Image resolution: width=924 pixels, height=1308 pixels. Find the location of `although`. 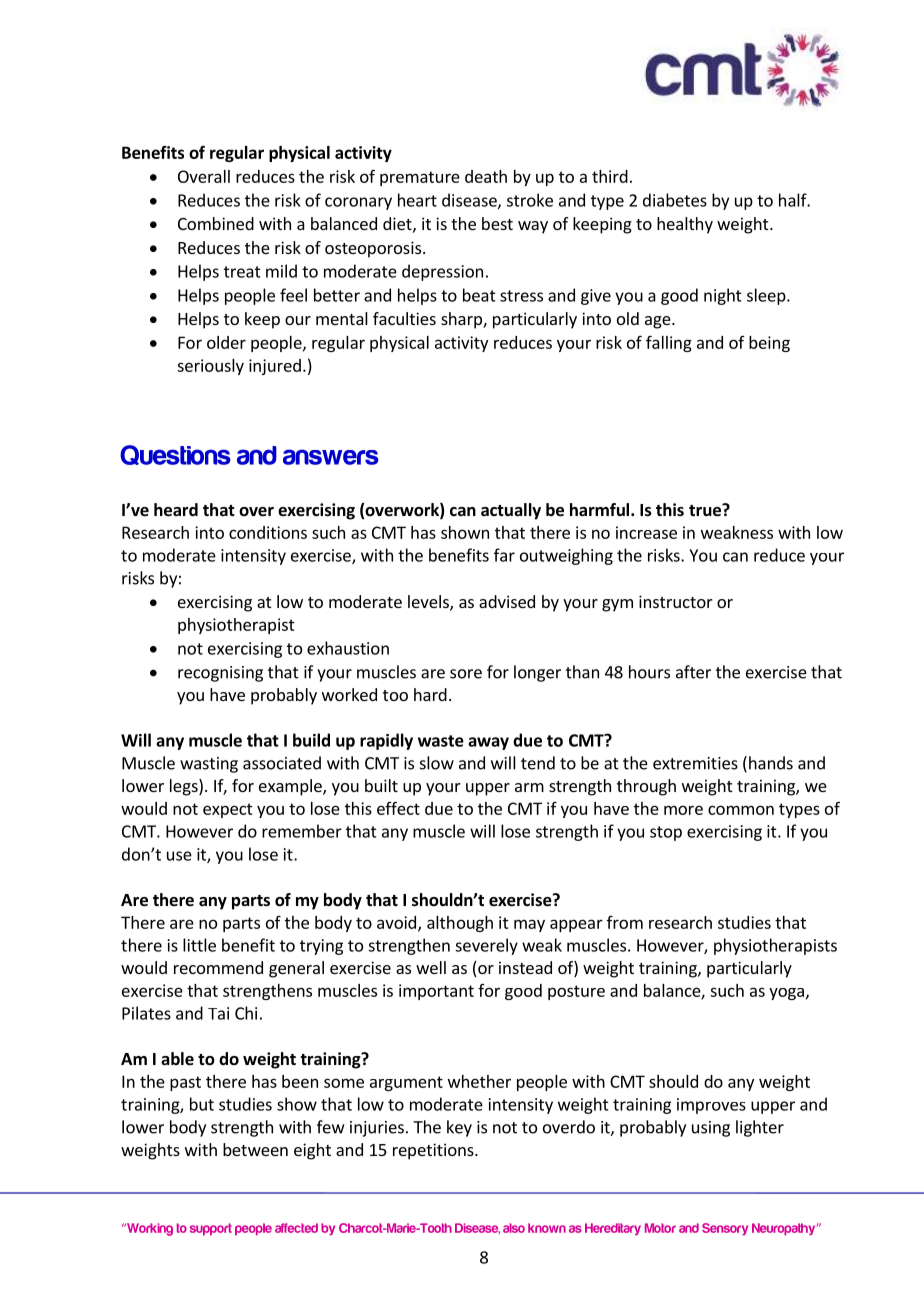

although is located at coordinates (460, 924).
